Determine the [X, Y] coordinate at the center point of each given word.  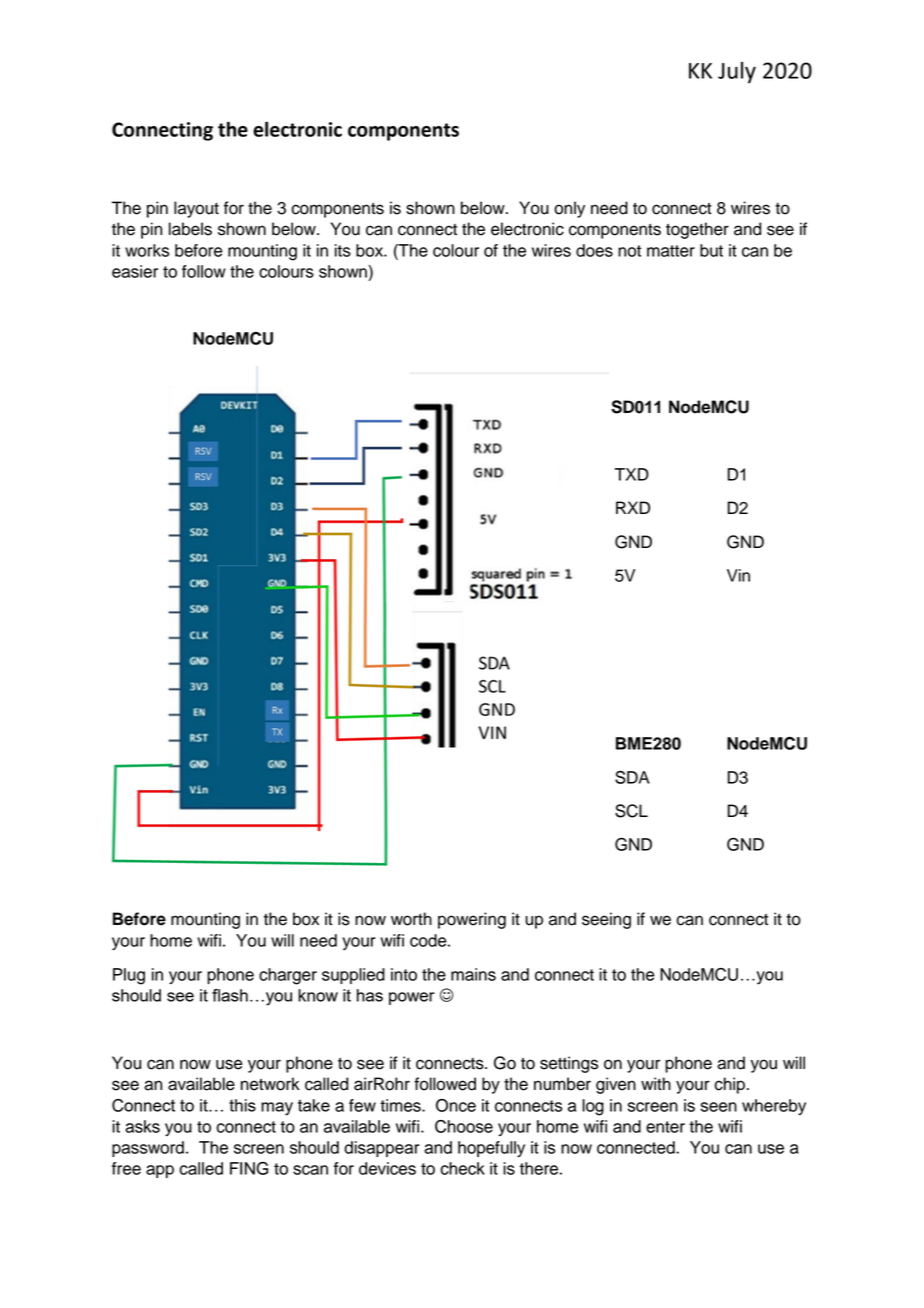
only [569, 209]
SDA [632, 777]
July [737, 72]
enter [665, 1127]
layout [196, 209]
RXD [633, 507]
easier [135, 271]
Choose [464, 1126]
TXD [632, 474]
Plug [129, 976]
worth [411, 919]
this [242, 1105]
